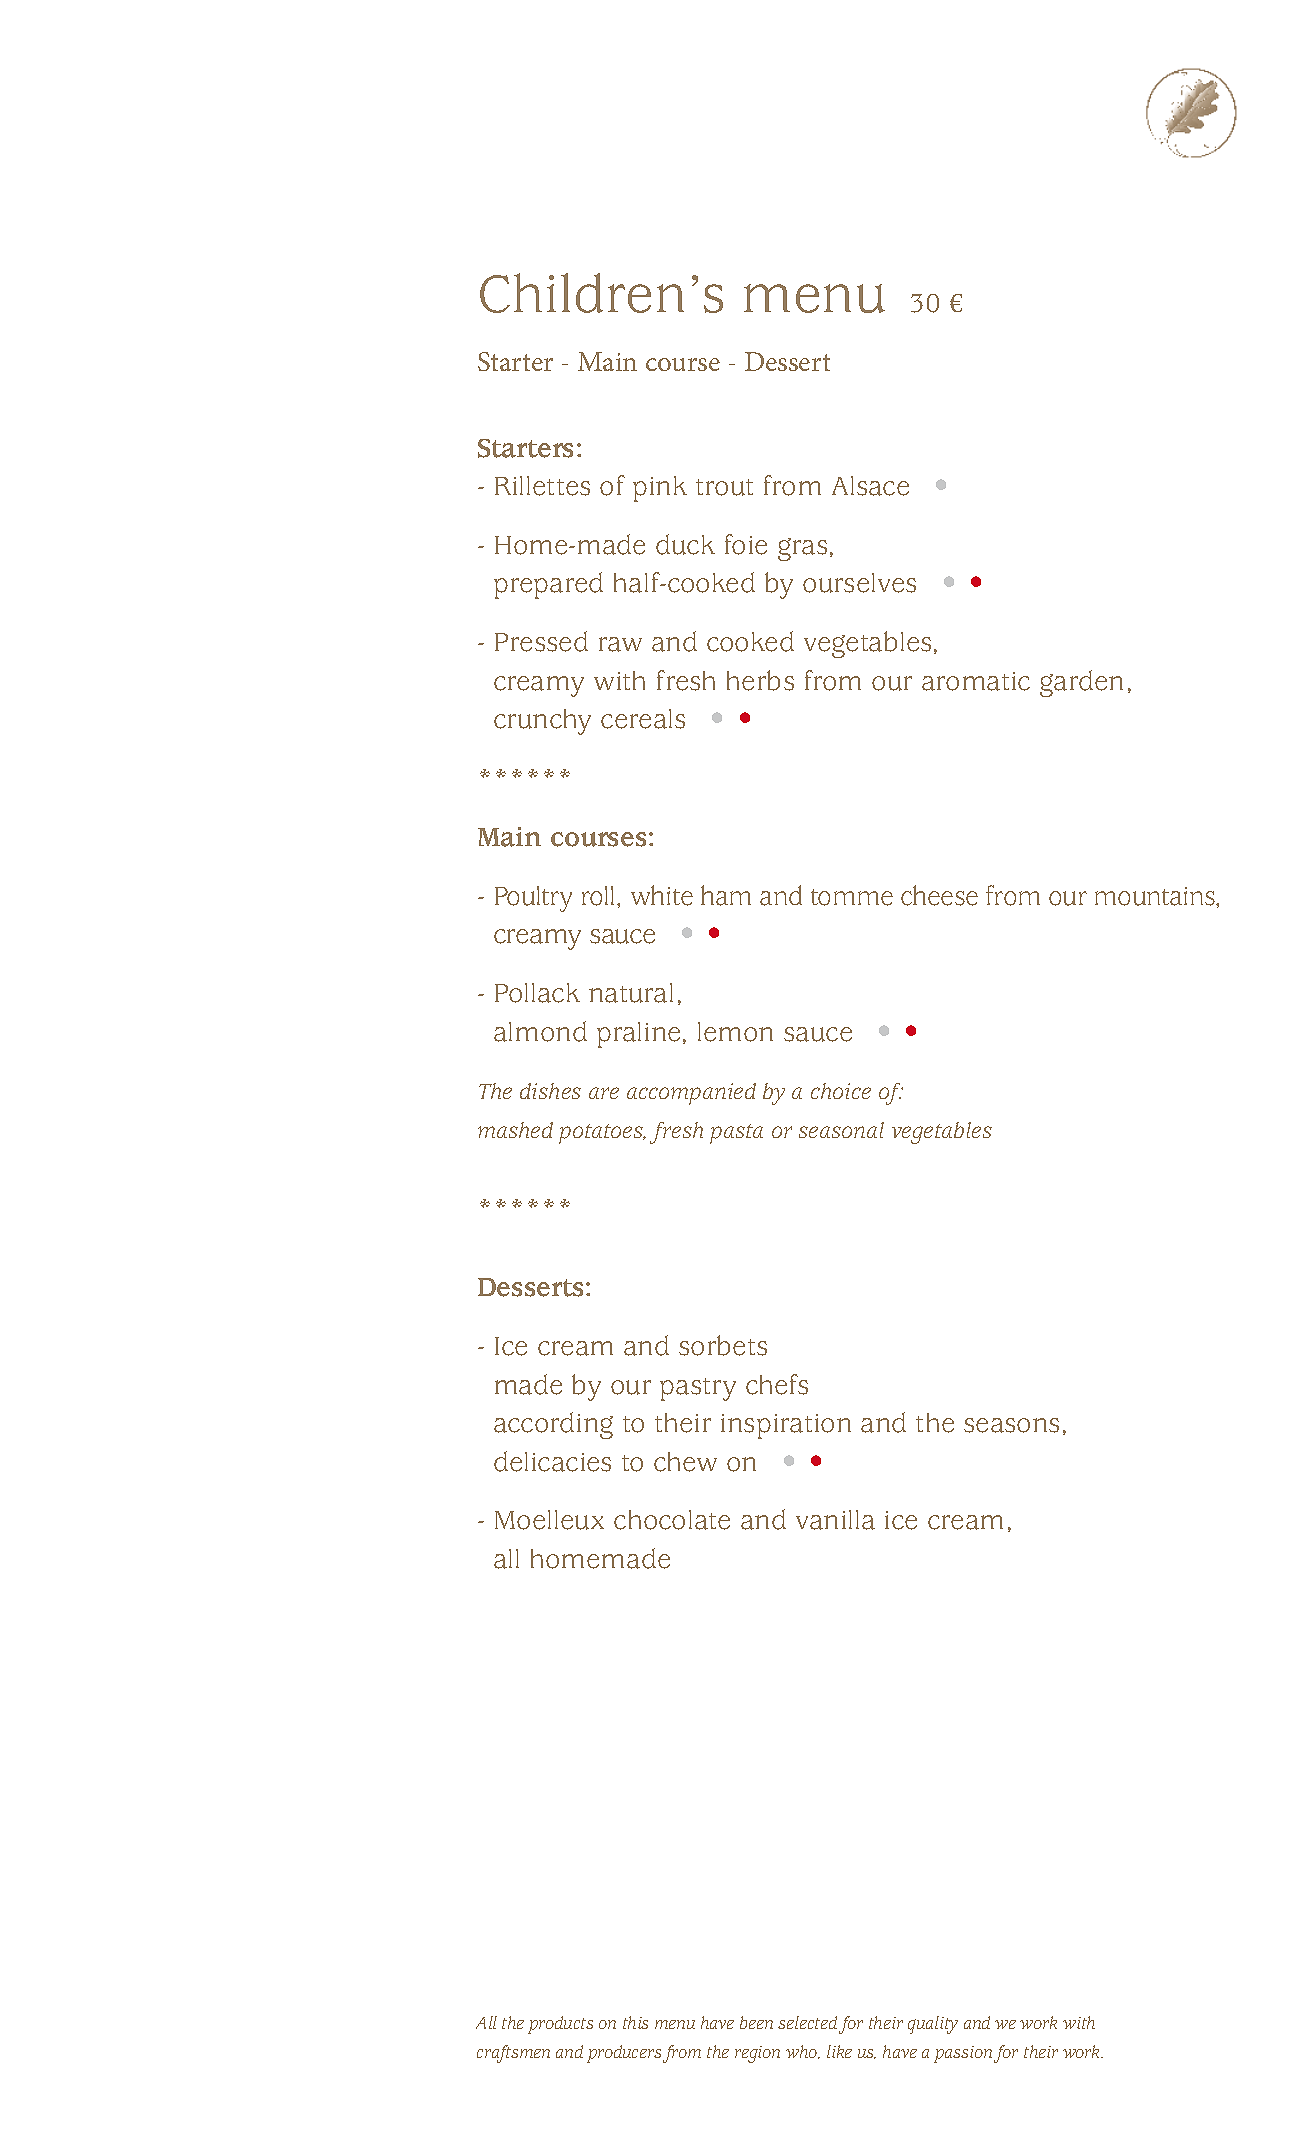  What do you see at coordinates (548, 585) in the document?
I see `prepared` at bounding box center [548, 585].
